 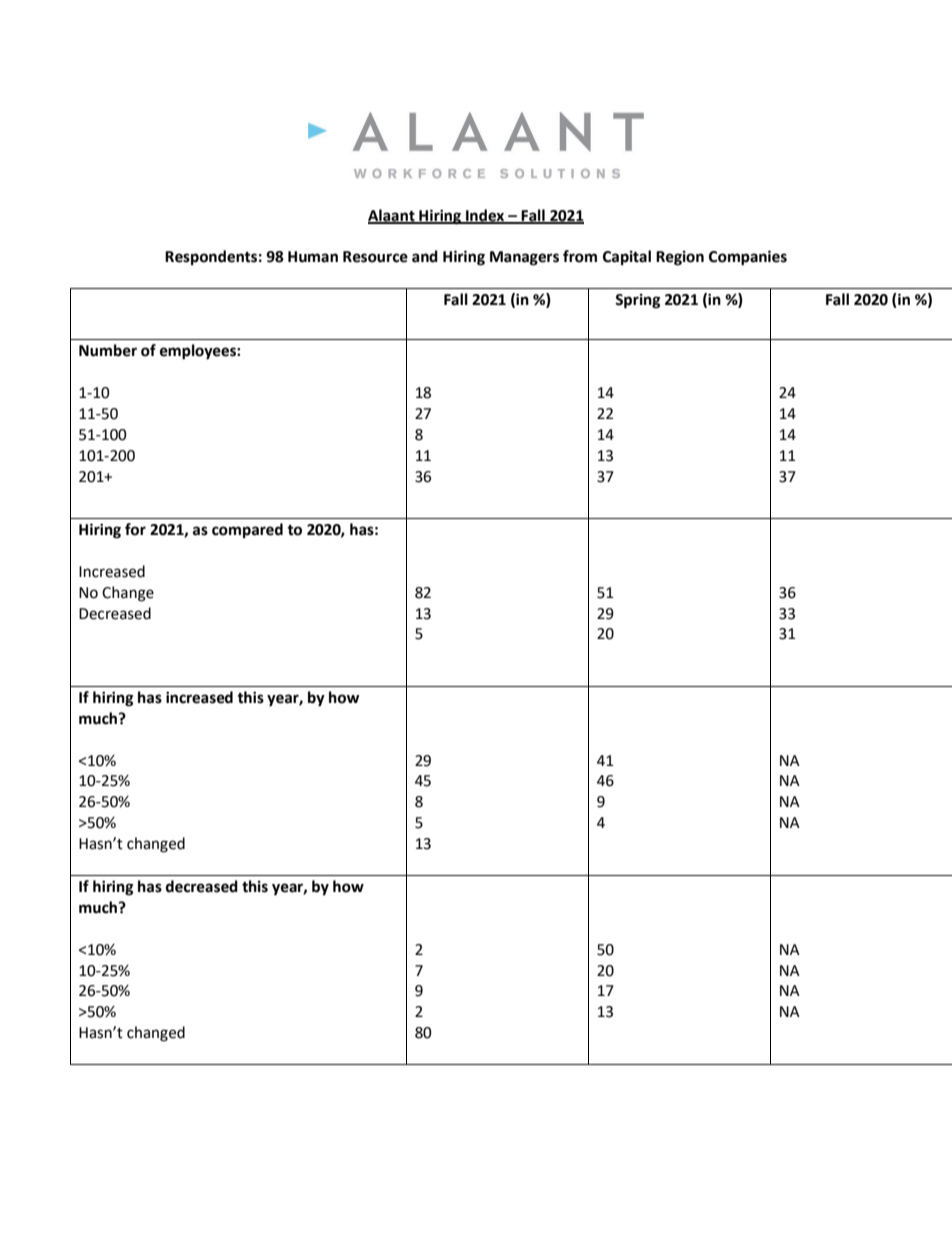 What do you see at coordinates (247, 530) in the document?
I see `compared` at bounding box center [247, 530].
